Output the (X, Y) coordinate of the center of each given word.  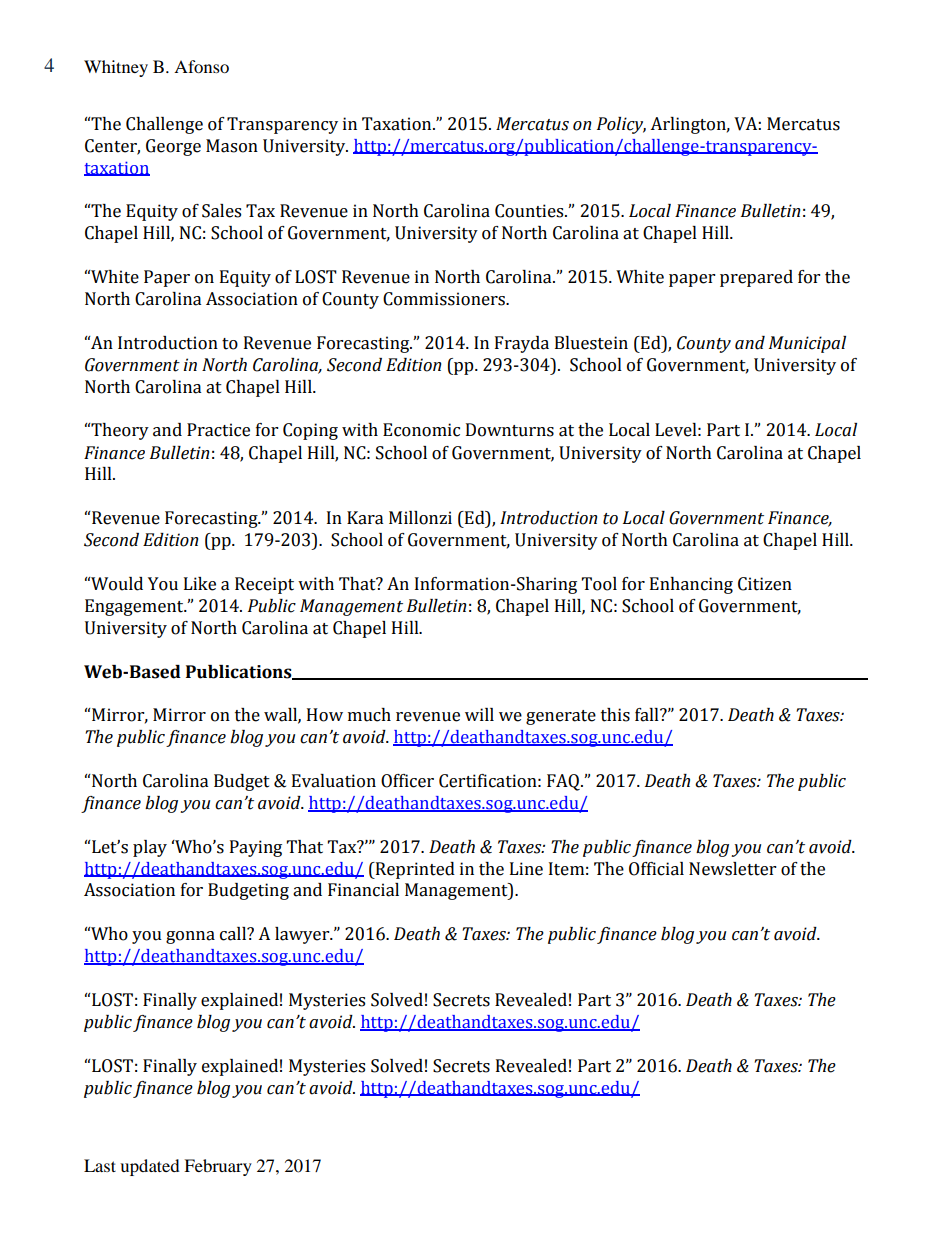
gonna (190, 937)
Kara (365, 518)
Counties (530, 211)
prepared (756, 278)
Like (200, 584)
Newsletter (732, 869)
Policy (621, 125)
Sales (221, 211)
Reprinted (414, 870)
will (479, 714)
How (325, 715)
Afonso (201, 66)
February (218, 1167)
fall (648, 715)
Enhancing (691, 585)
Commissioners (445, 299)
